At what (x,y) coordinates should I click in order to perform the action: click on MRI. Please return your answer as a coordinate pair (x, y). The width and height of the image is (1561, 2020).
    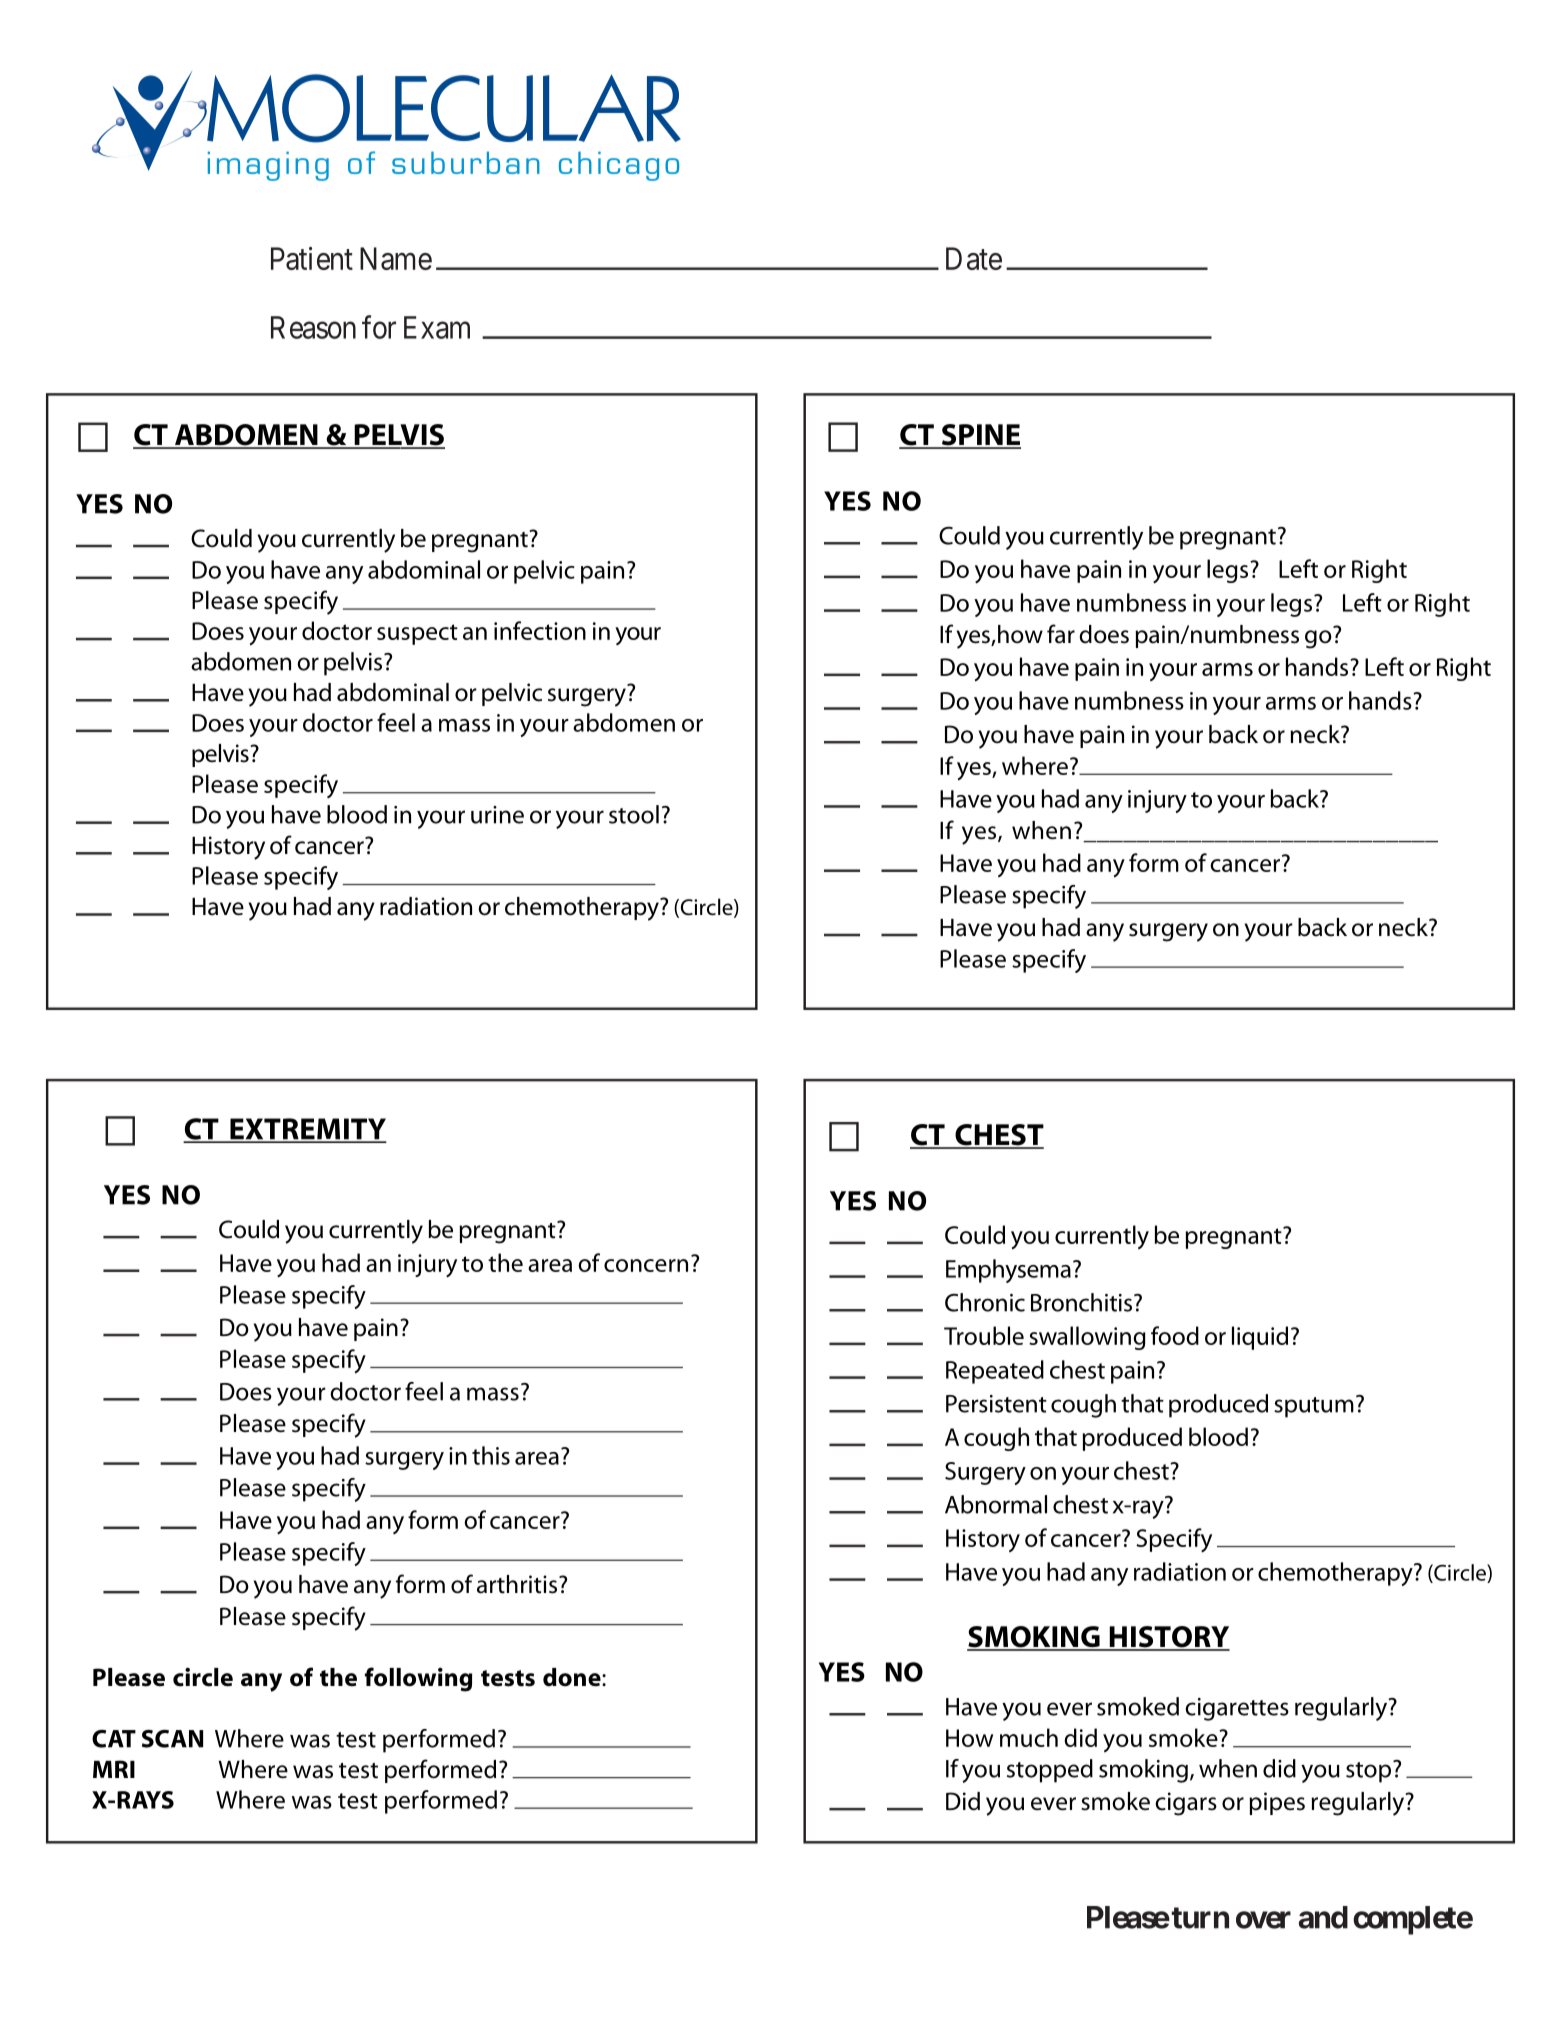
    Looking at the image, I should click on (114, 1769).
